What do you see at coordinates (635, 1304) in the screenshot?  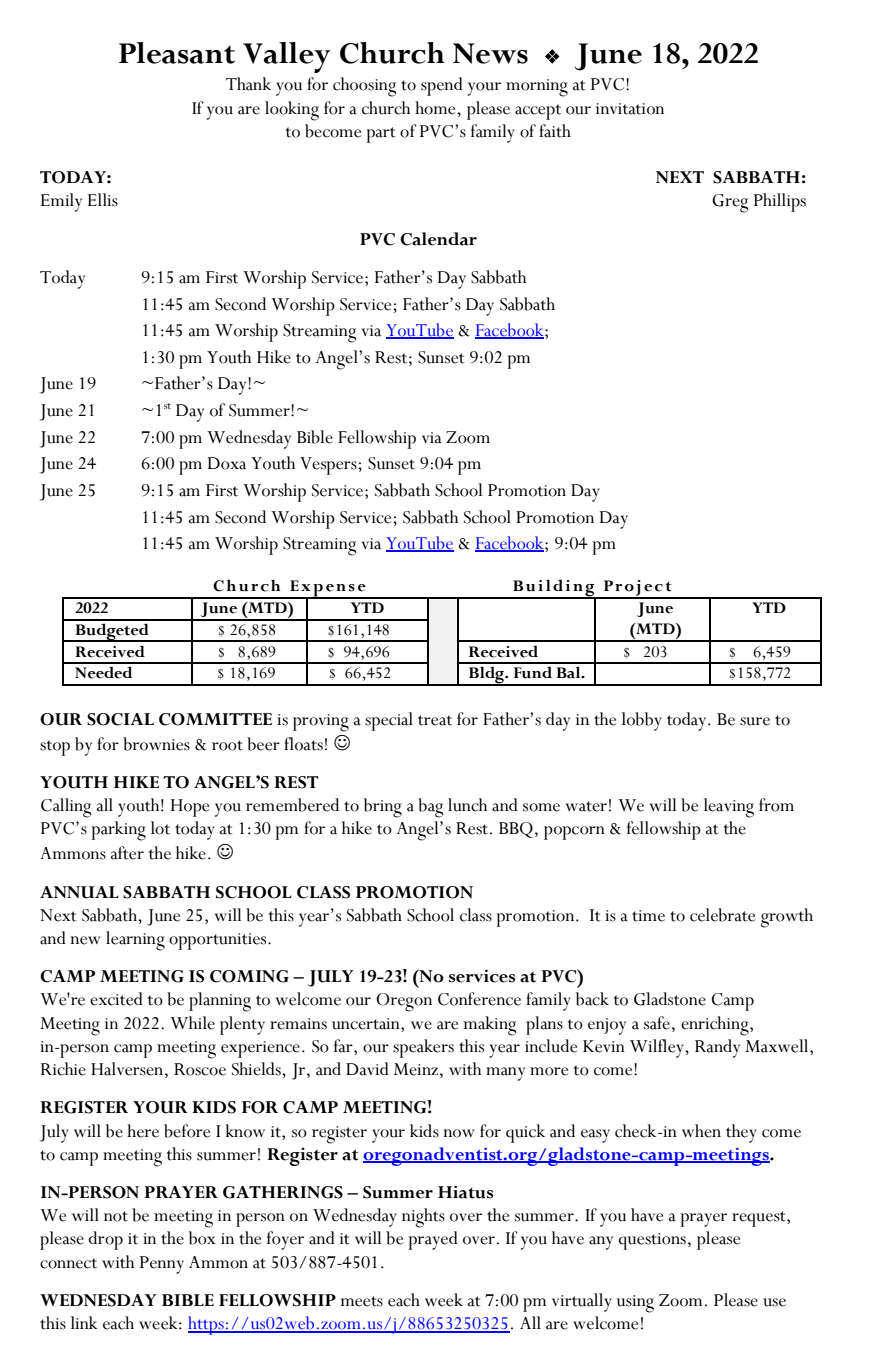 I see `using` at bounding box center [635, 1304].
